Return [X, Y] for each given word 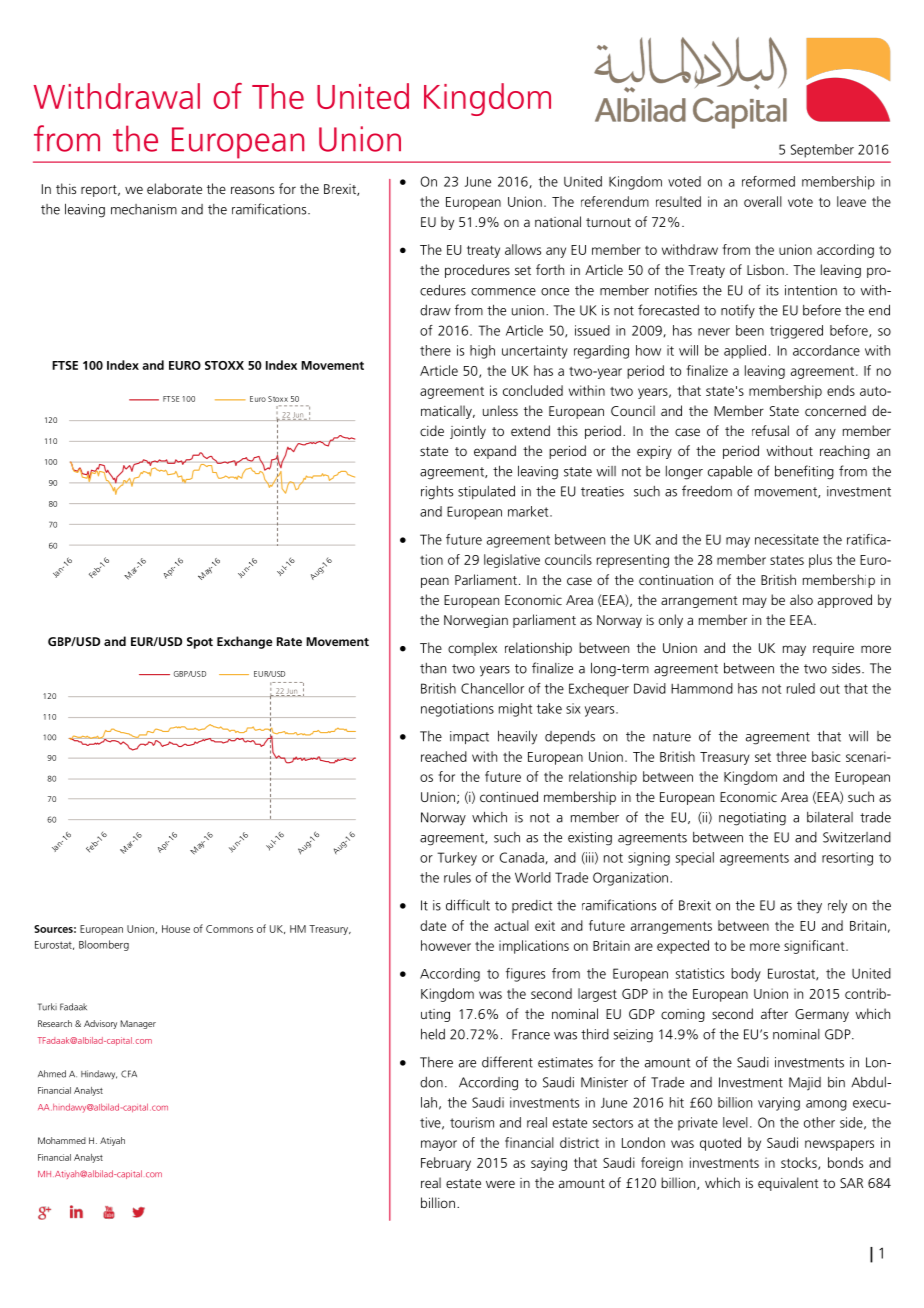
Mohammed [62, 1140]
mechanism [144, 209]
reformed [768, 181]
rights [437, 493]
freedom [707, 491]
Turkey [457, 859]
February [446, 1164]
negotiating [752, 819]
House [176, 929]
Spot [200, 643]
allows [523, 249]
